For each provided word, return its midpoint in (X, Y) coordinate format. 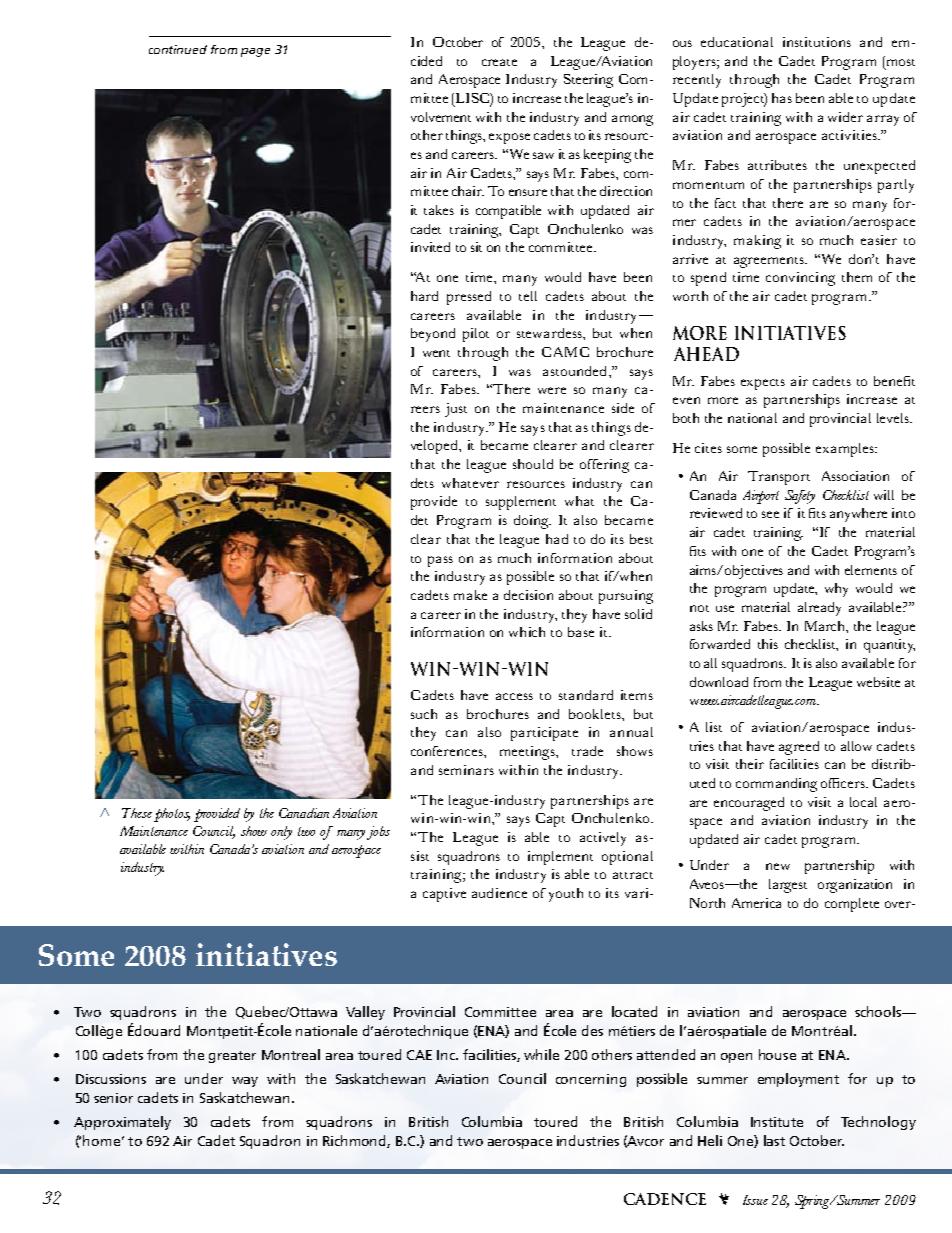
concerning (591, 1080)
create (499, 62)
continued (178, 49)
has (782, 98)
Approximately (122, 1123)
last (774, 1140)
